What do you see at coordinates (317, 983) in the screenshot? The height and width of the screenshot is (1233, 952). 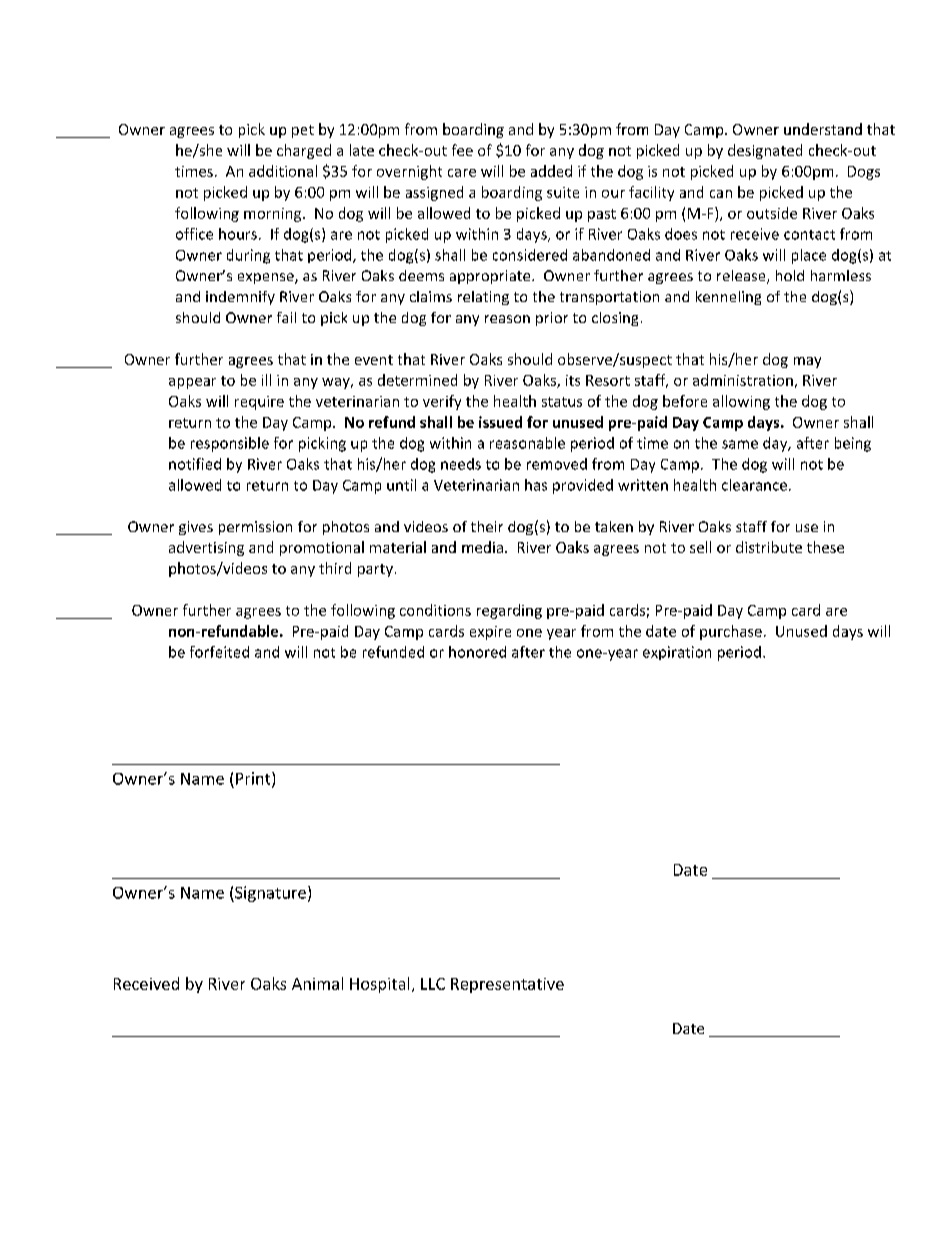 I see `Animal` at bounding box center [317, 983].
